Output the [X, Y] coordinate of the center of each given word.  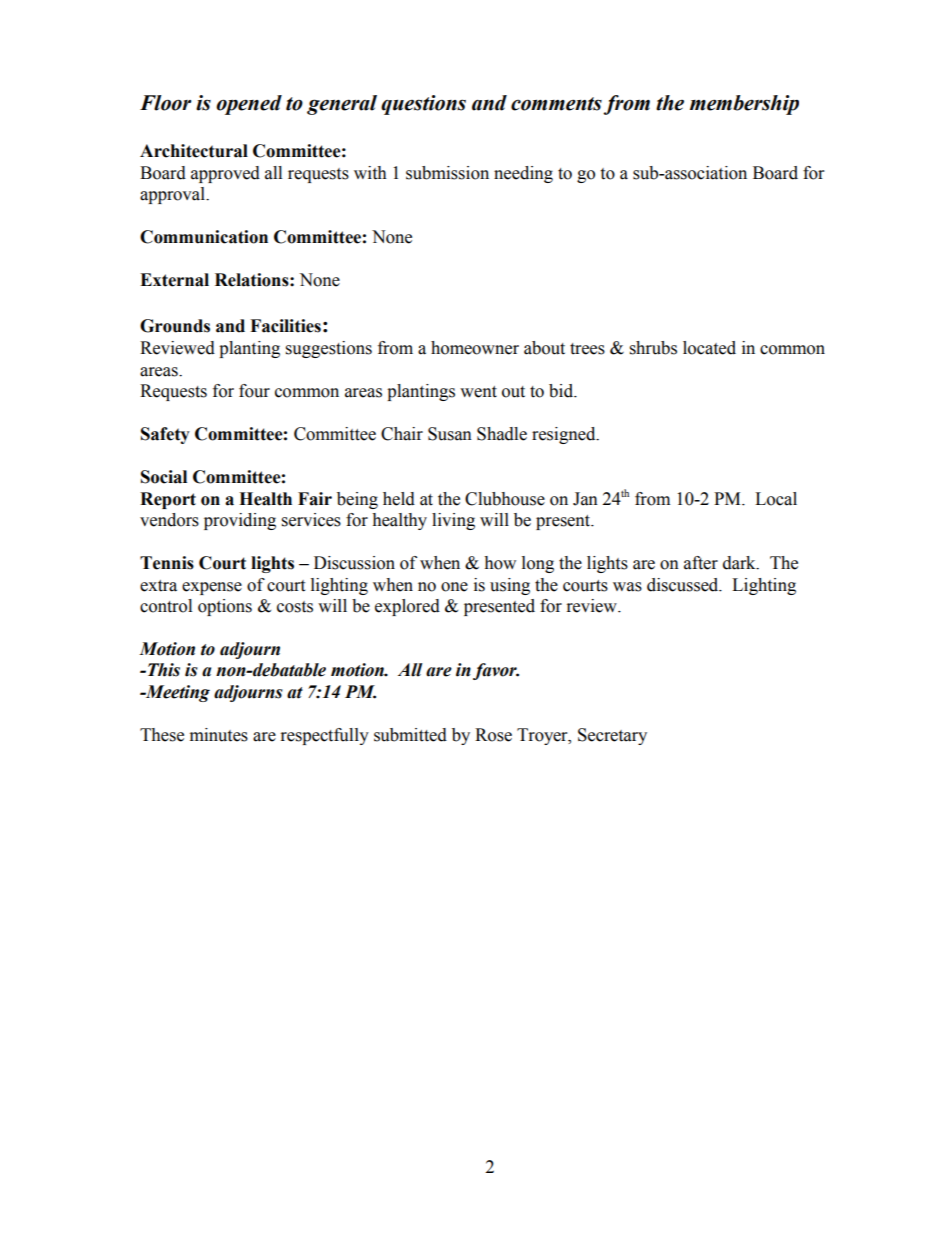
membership [744, 105]
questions [423, 105]
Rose [493, 735]
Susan [450, 434]
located [709, 348]
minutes [219, 735]
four [254, 391]
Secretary [612, 736]
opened [249, 105]
